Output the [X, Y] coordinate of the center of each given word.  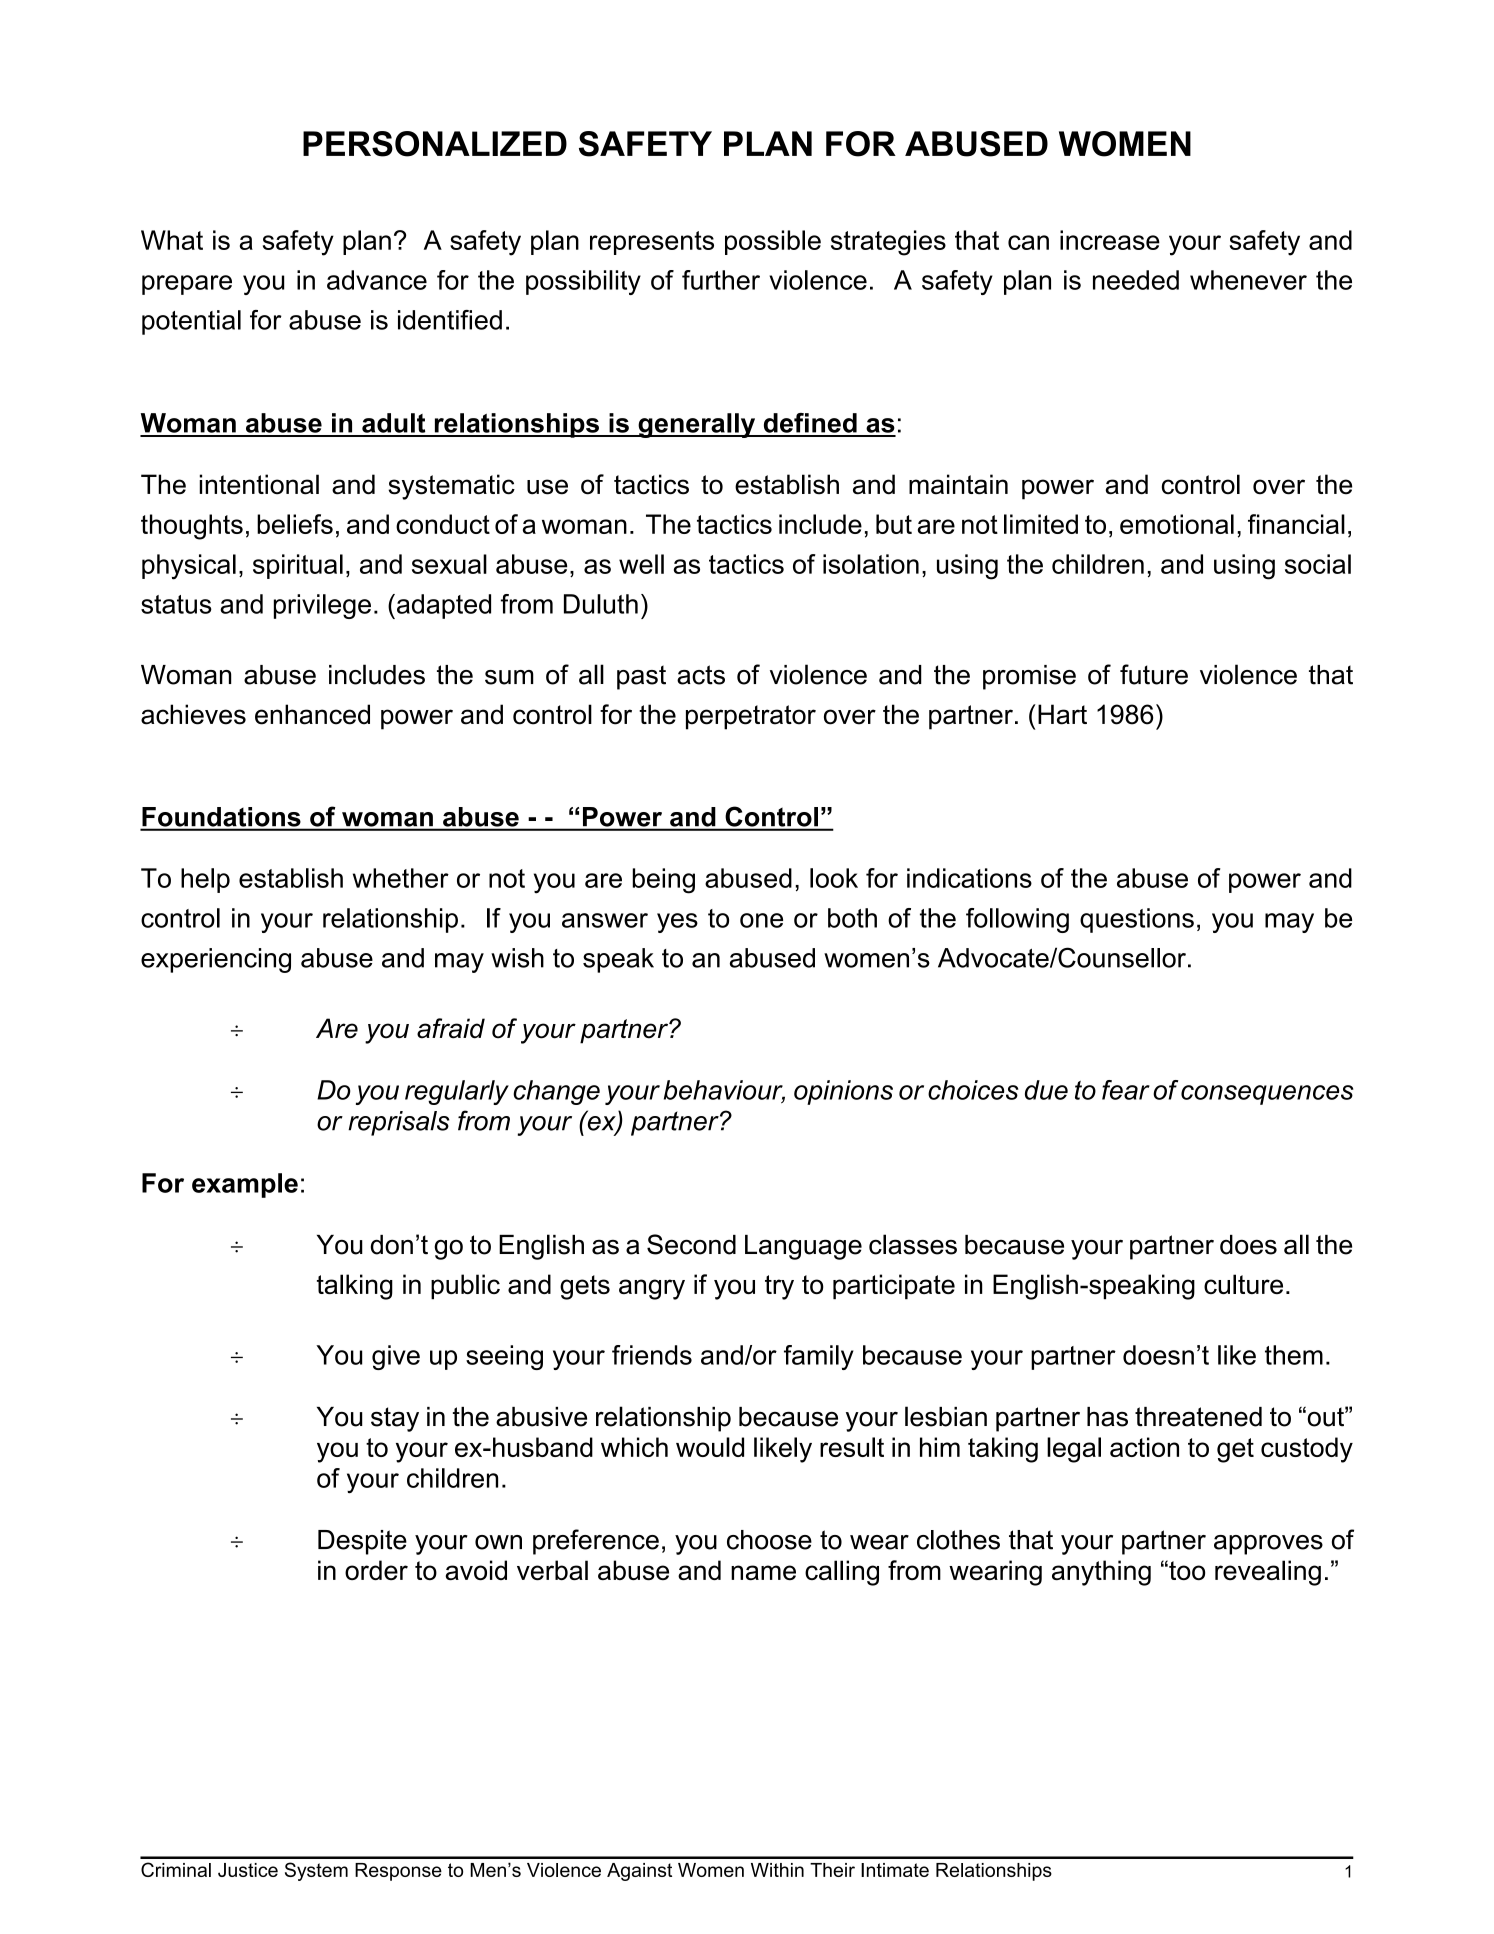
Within [777, 1870]
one [761, 920]
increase [1110, 240]
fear [1126, 1090]
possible [773, 242]
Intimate [895, 1870]
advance [377, 280]
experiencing [216, 960]
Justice [248, 1870]
